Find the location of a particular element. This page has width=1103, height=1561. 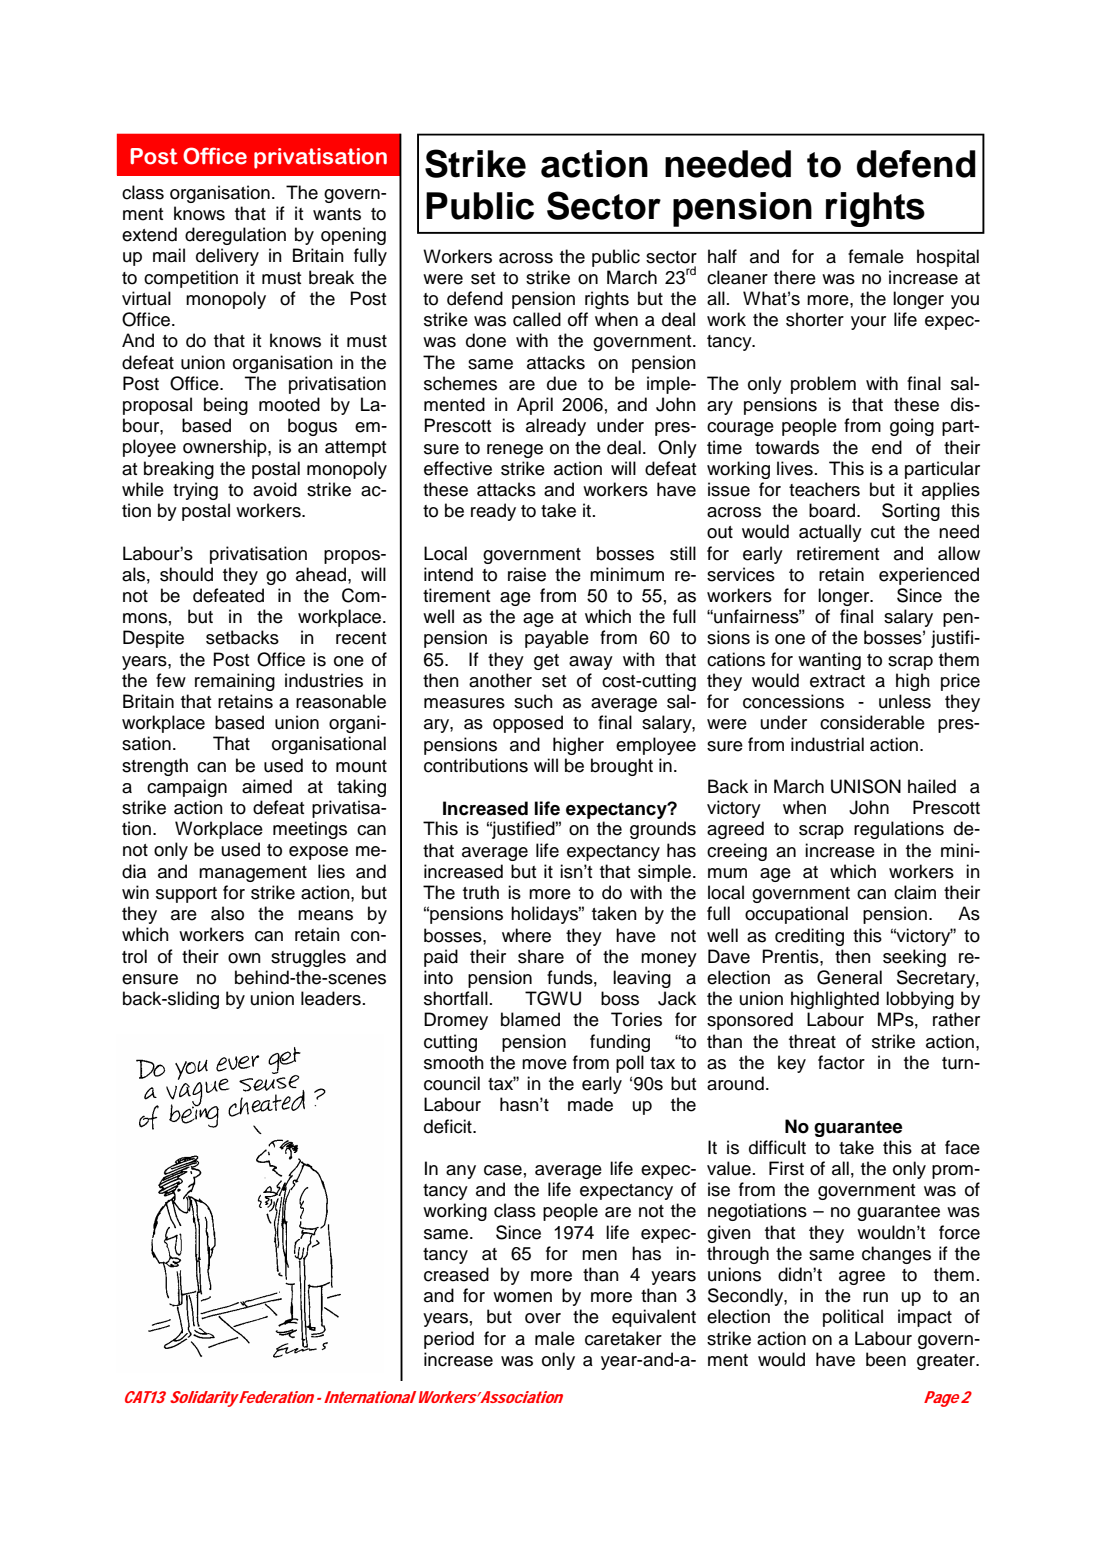

delivery is located at coordinates (227, 257).
